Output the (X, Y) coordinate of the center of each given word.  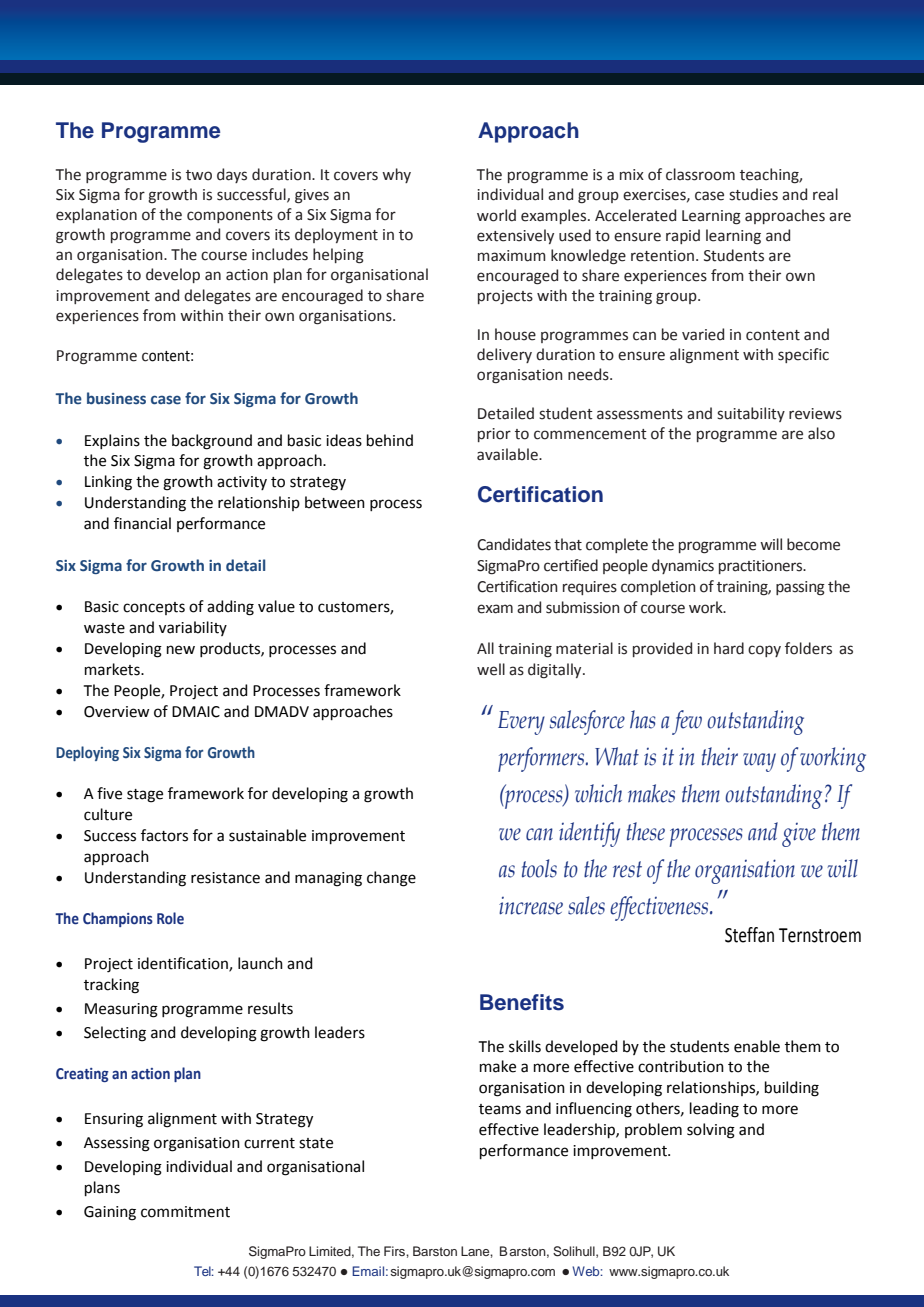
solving (711, 1131)
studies (753, 194)
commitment (185, 1212)
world (496, 215)
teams (500, 1109)
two (199, 175)
